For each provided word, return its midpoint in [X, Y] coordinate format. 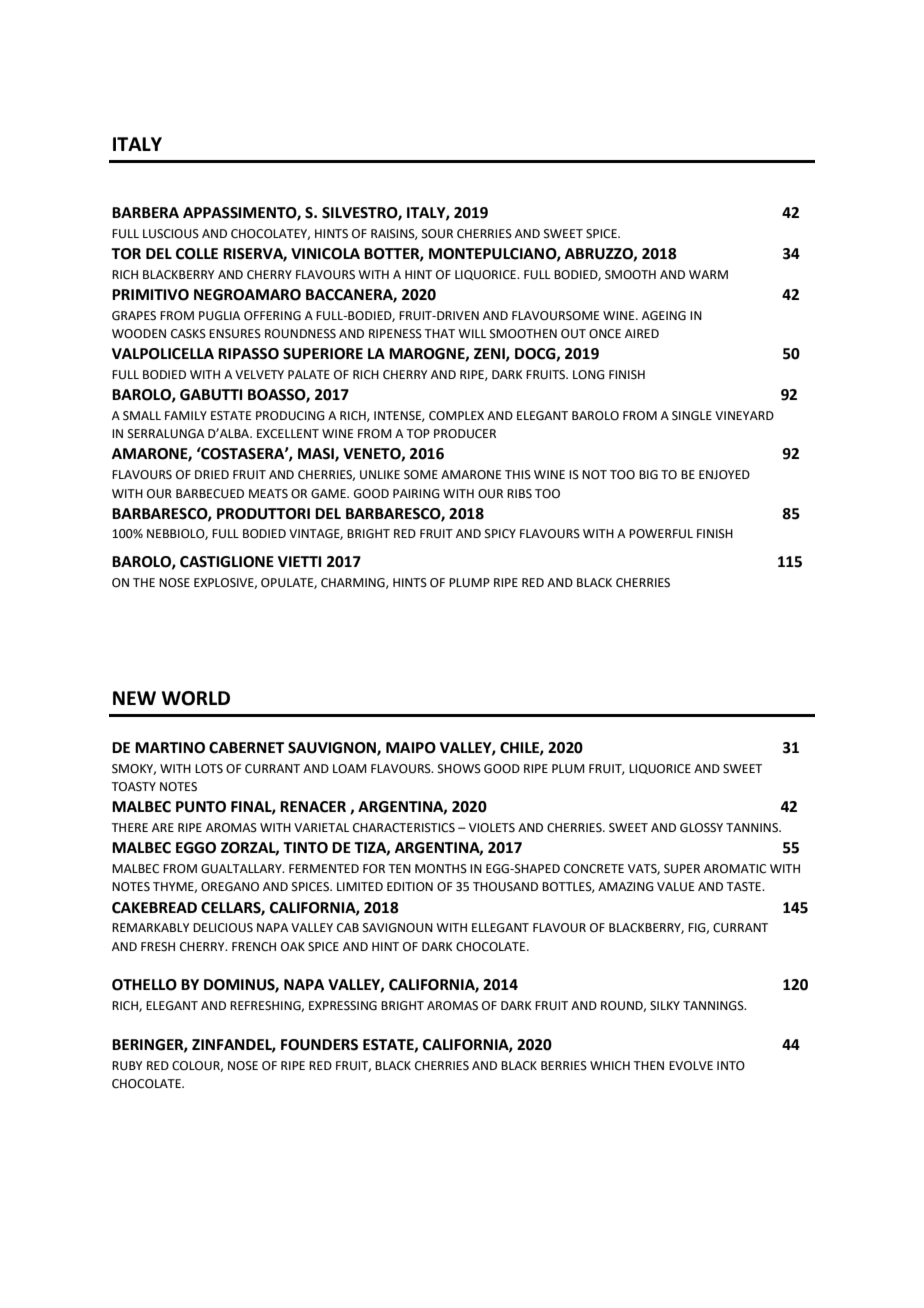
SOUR [437, 234]
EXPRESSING [343, 1006]
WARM [708, 274]
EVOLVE [691, 1066]
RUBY [127, 1066]
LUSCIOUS [171, 234]
